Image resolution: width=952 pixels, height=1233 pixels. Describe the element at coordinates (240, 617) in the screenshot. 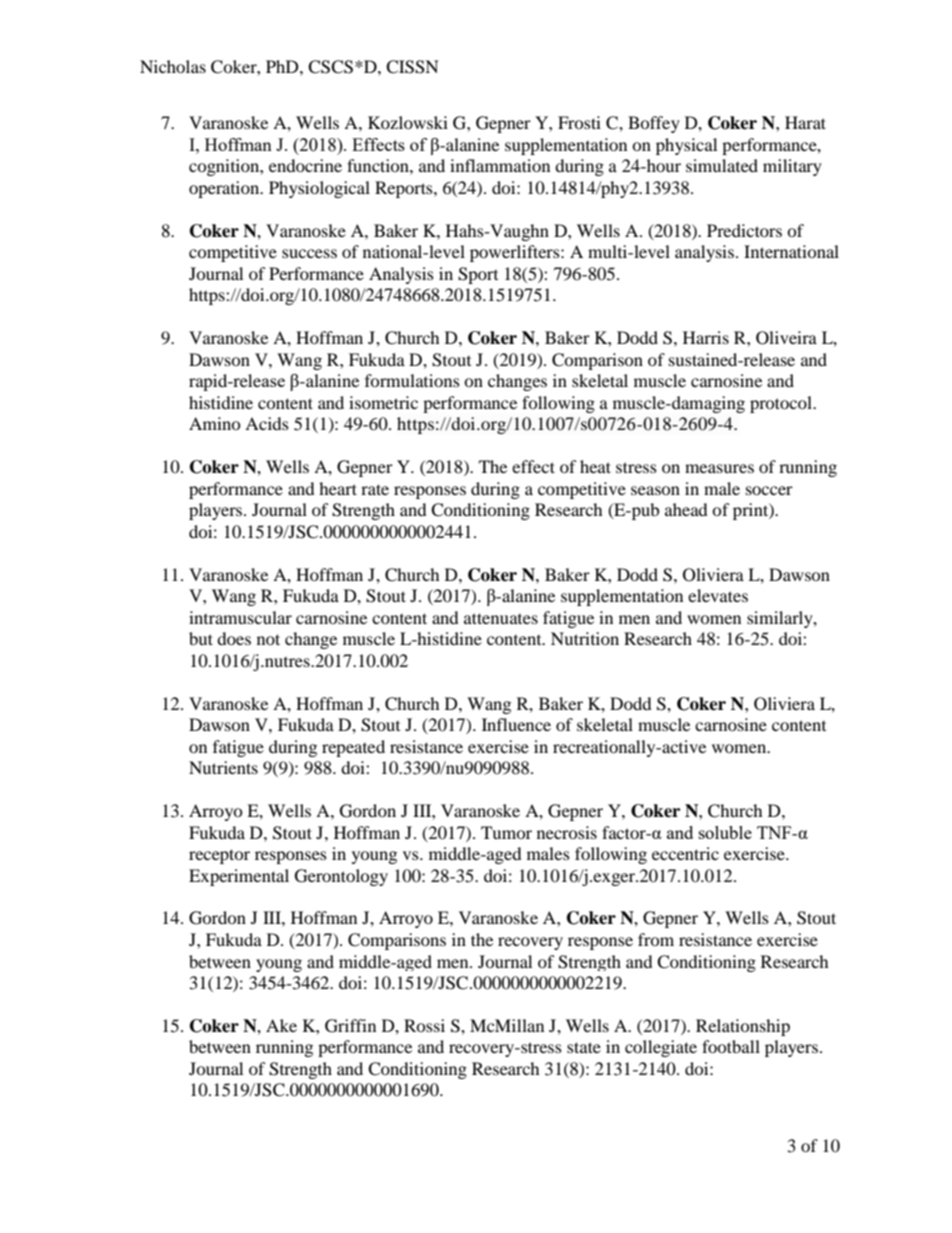

I see `intramuscular` at that location.
